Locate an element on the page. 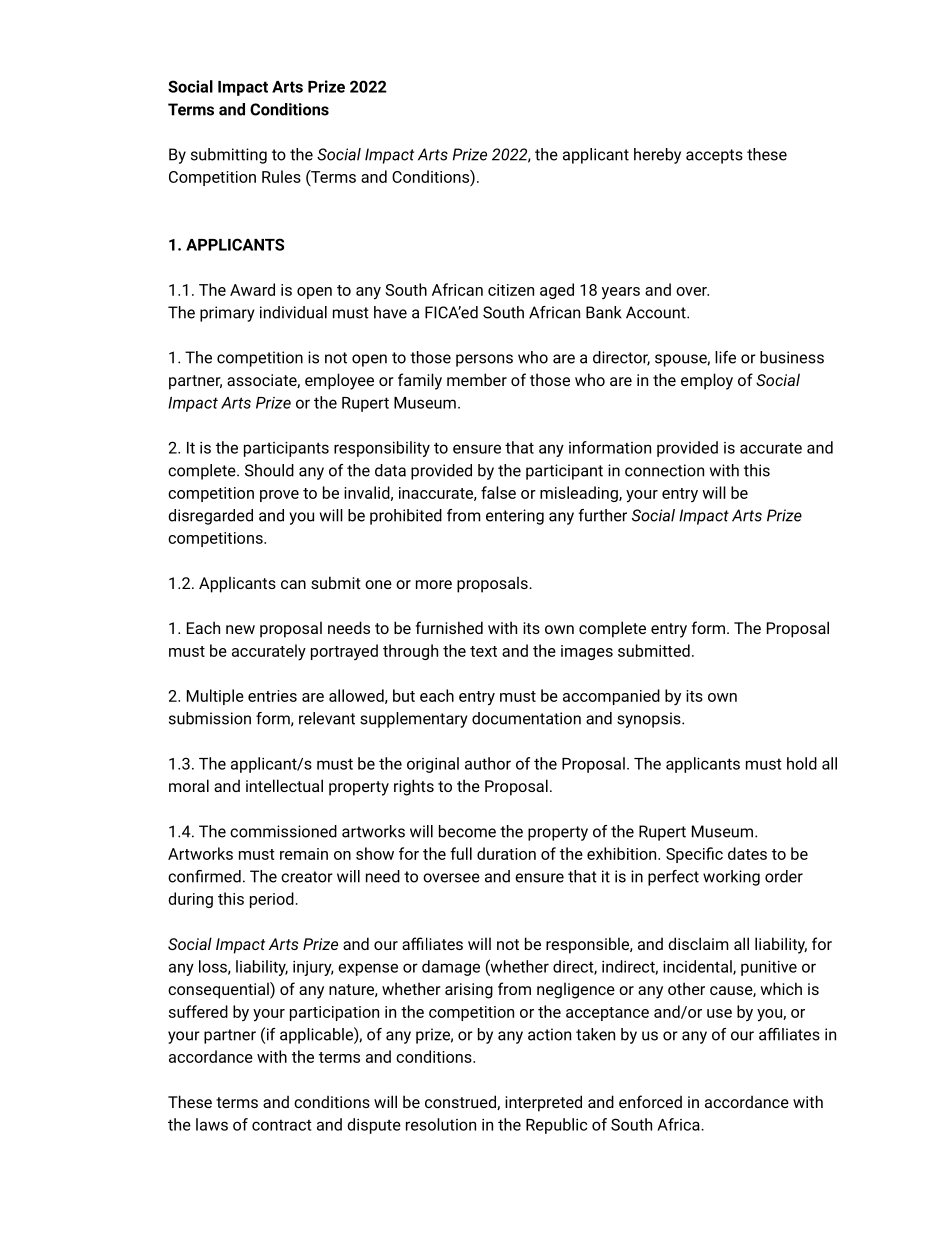 Image resolution: width=952 pixels, height=1233 pixels. period is located at coordinates (272, 900).
